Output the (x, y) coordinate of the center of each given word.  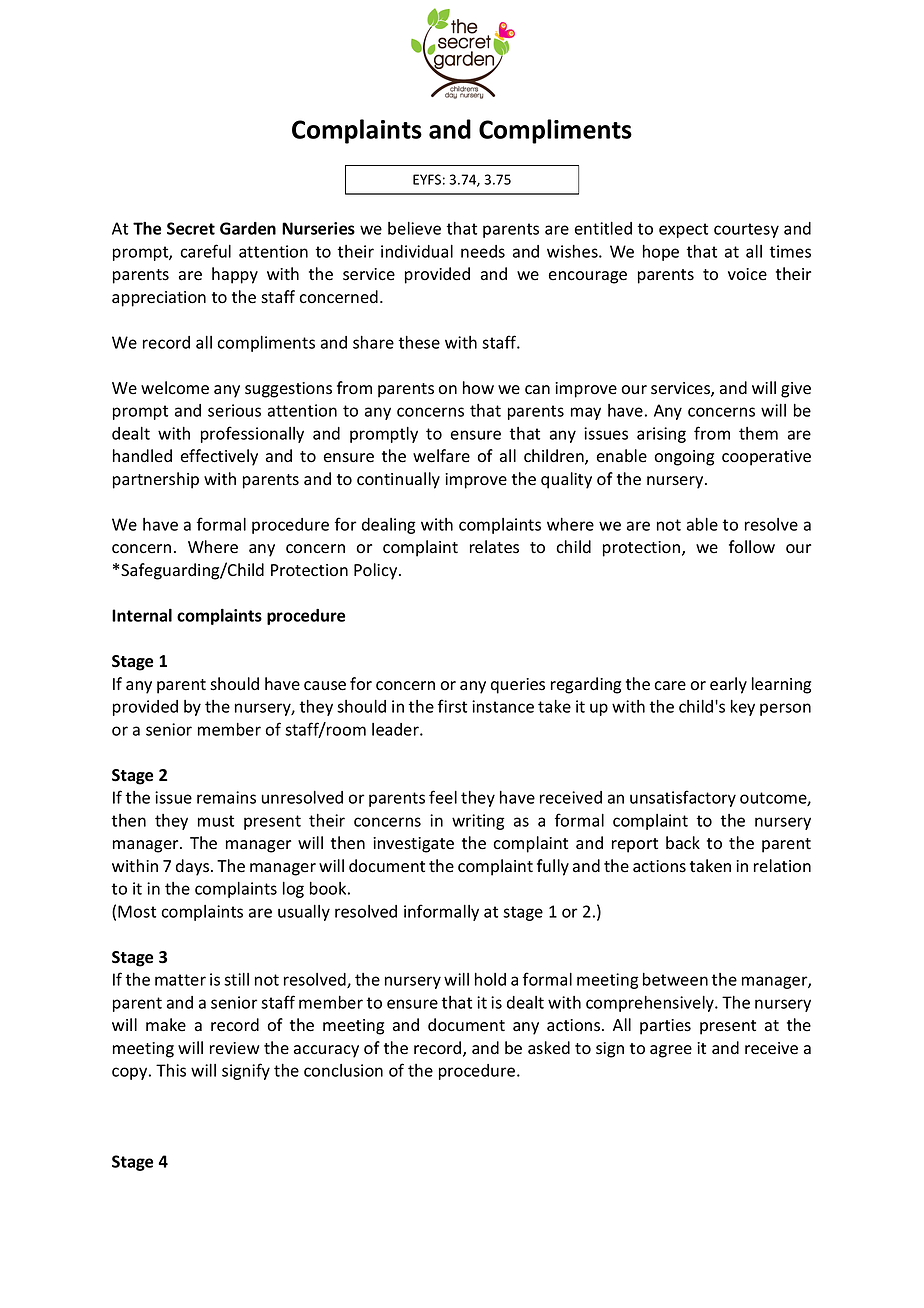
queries (518, 686)
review (235, 1048)
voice (747, 274)
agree (671, 1051)
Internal (142, 615)
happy (235, 275)
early (728, 685)
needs (483, 251)
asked (549, 1048)
